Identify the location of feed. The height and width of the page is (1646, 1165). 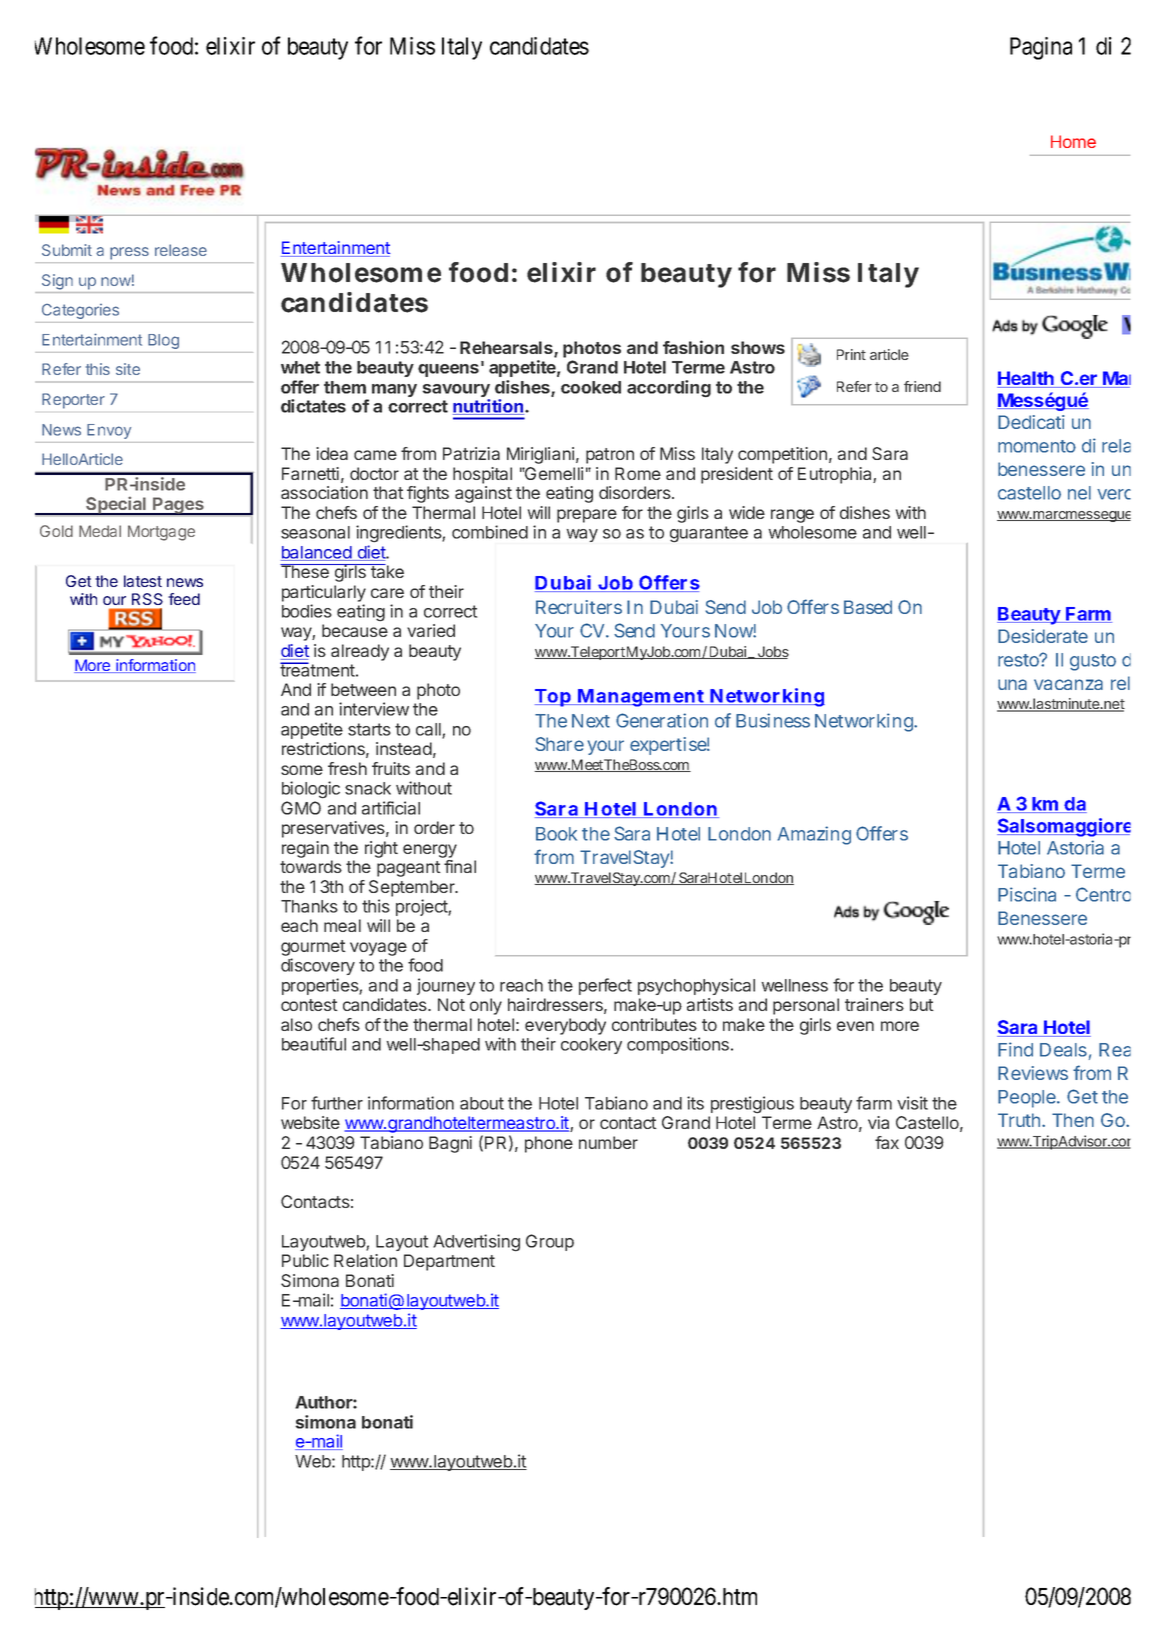
(184, 599).
